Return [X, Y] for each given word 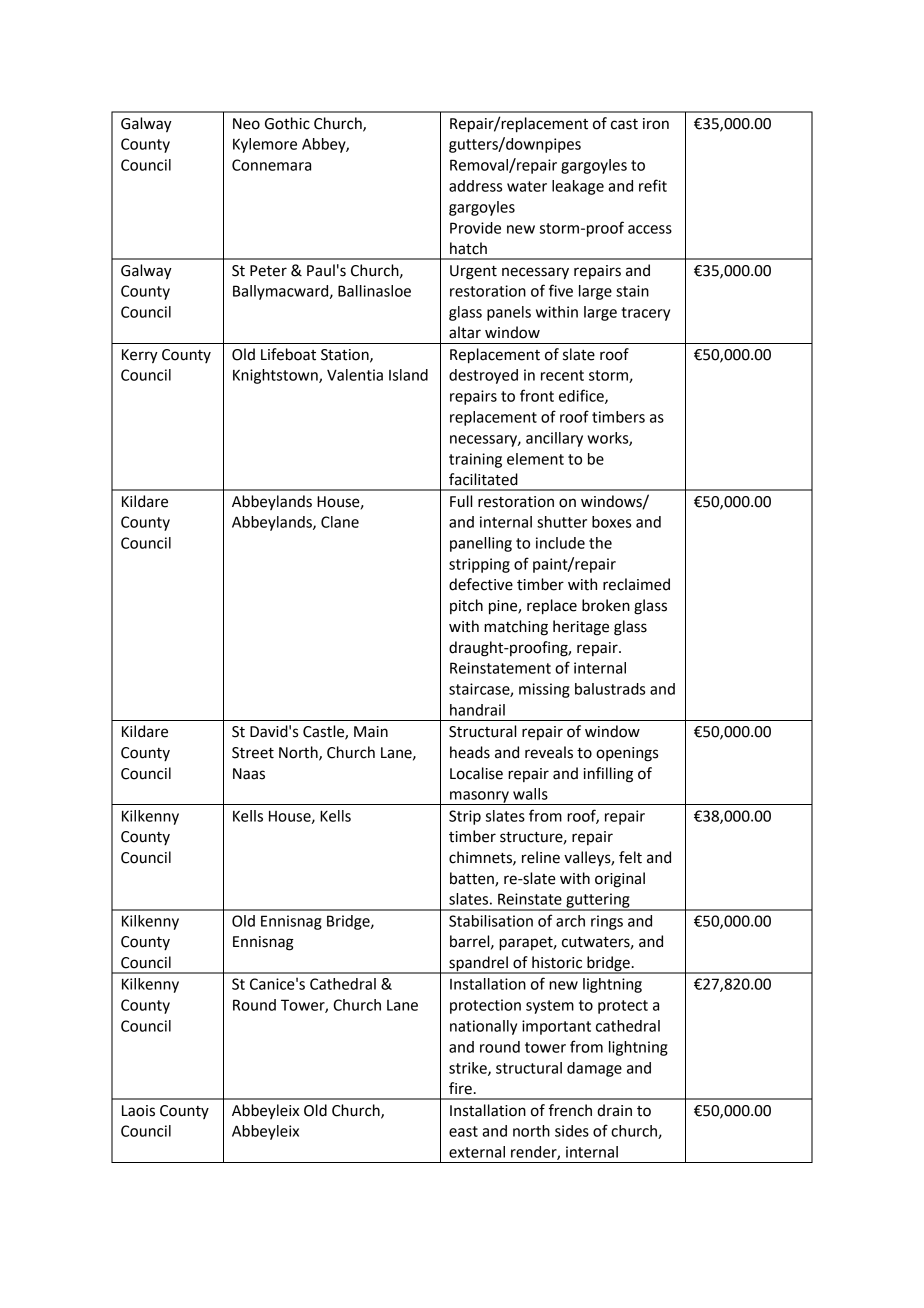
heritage [581, 628]
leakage [578, 187]
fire [460, 1088]
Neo [246, 124]
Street [253, 753]
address [475, 186]
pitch [466, 606]
